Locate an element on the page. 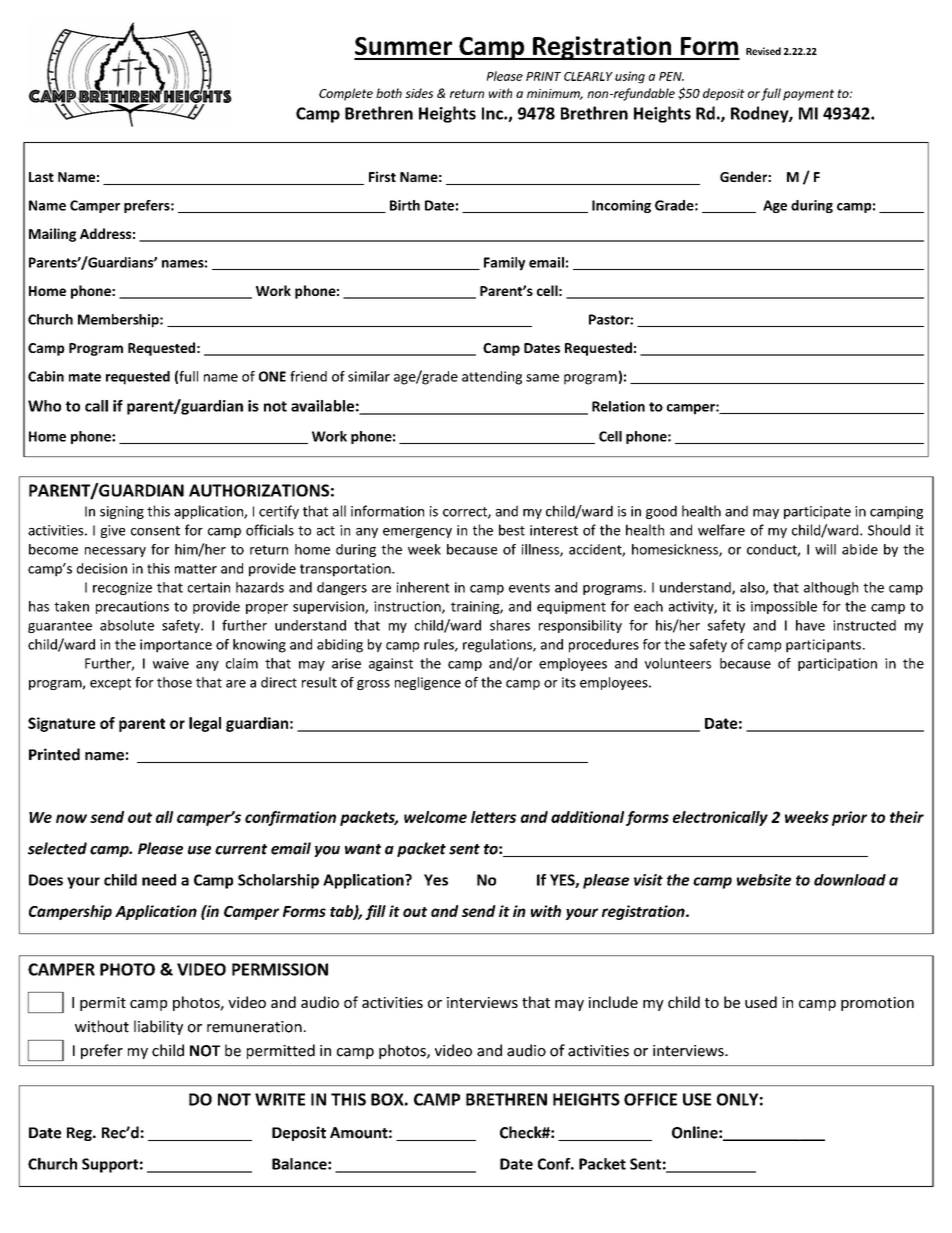  mate is located at coordinates (85, 377).
